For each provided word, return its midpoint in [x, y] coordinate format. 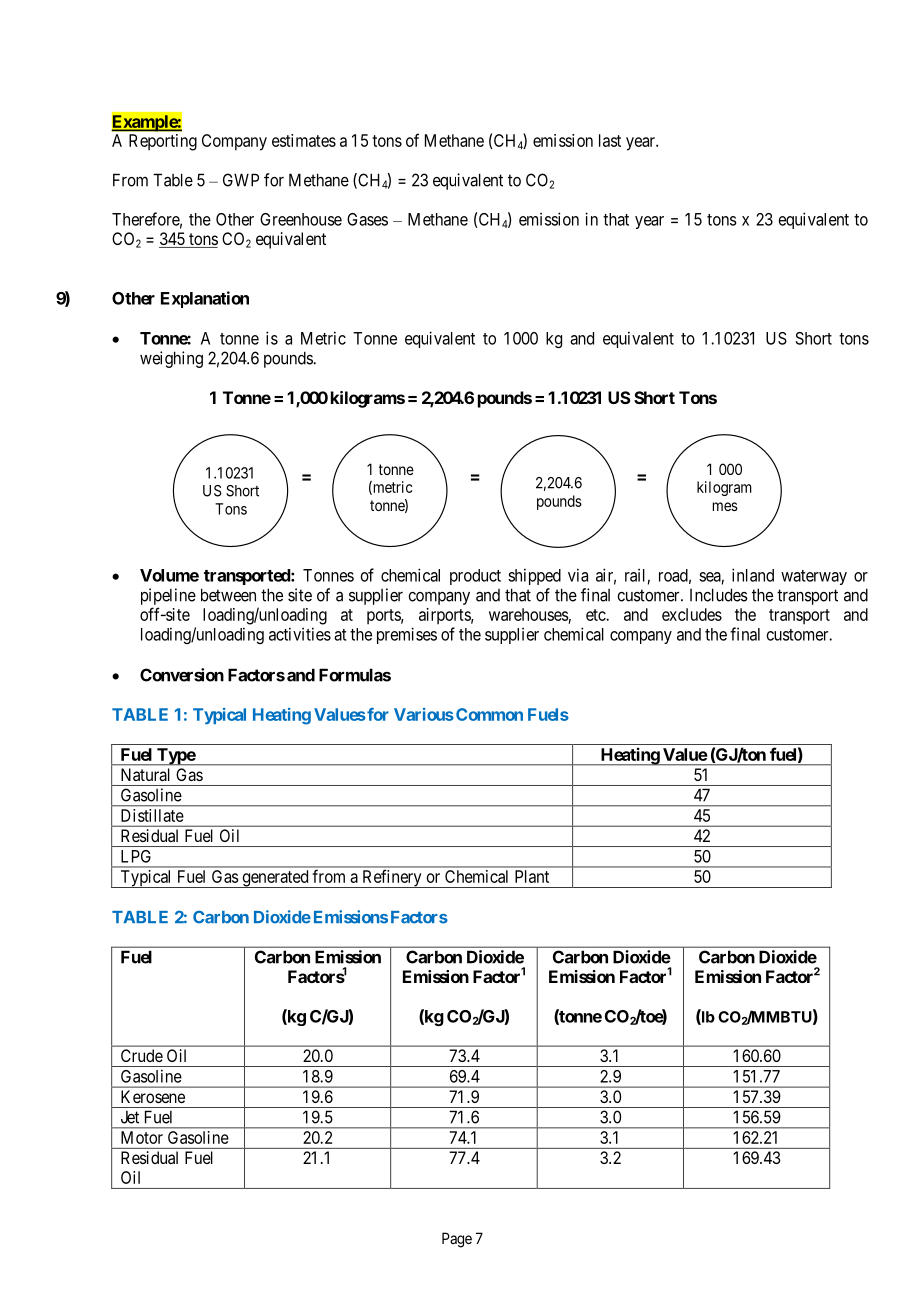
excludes [692, 614]
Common [489, 714]
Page [457, 1240]
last [610, 140]
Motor [142, 1137]
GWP [241, 180]
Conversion [182, 675]
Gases [367, 219]
